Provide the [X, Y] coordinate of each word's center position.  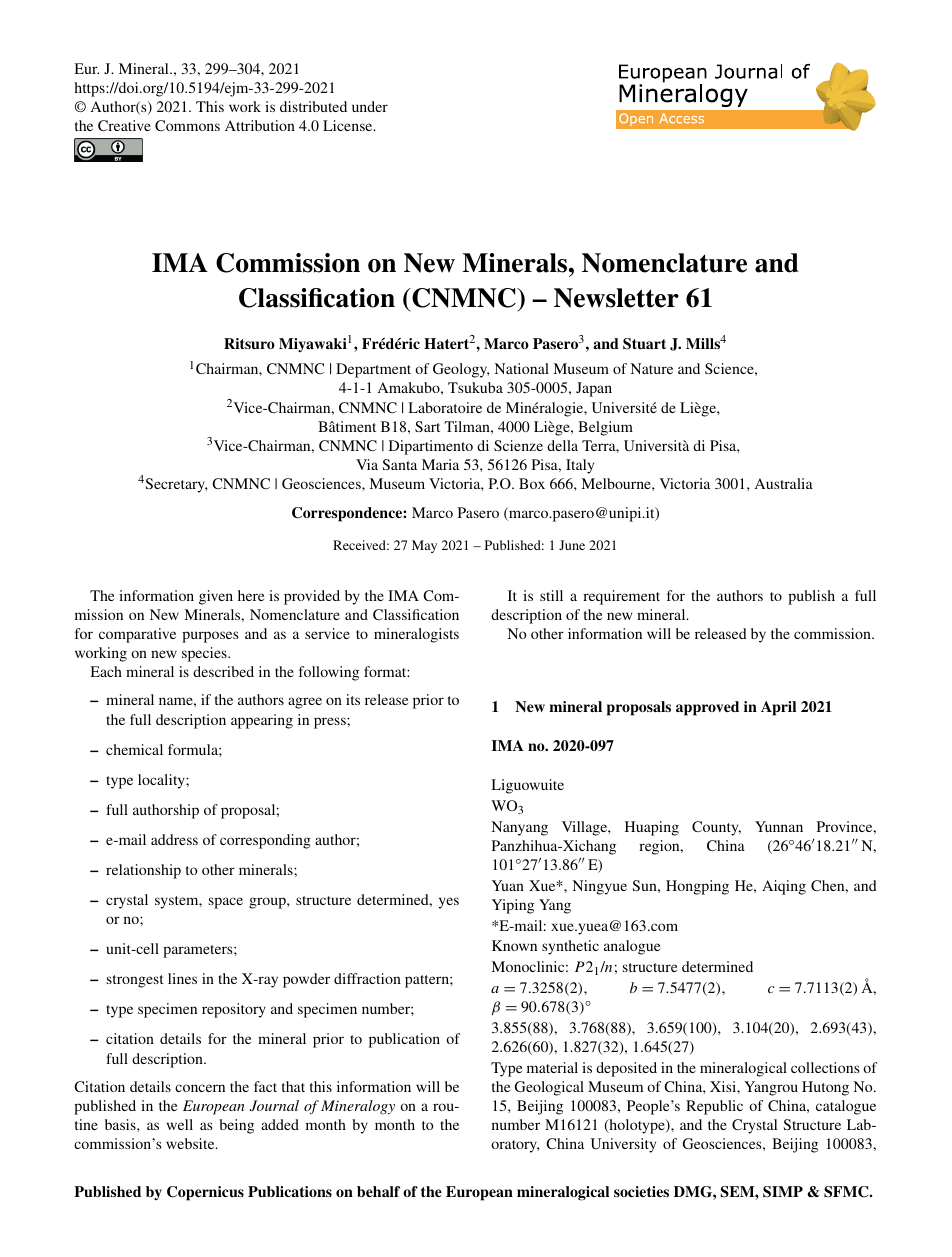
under [370, 106]
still [551, 595]
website [191, 1143]
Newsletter [616, 298]
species [205, 654]
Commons [187, 125]
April [778, 708]
